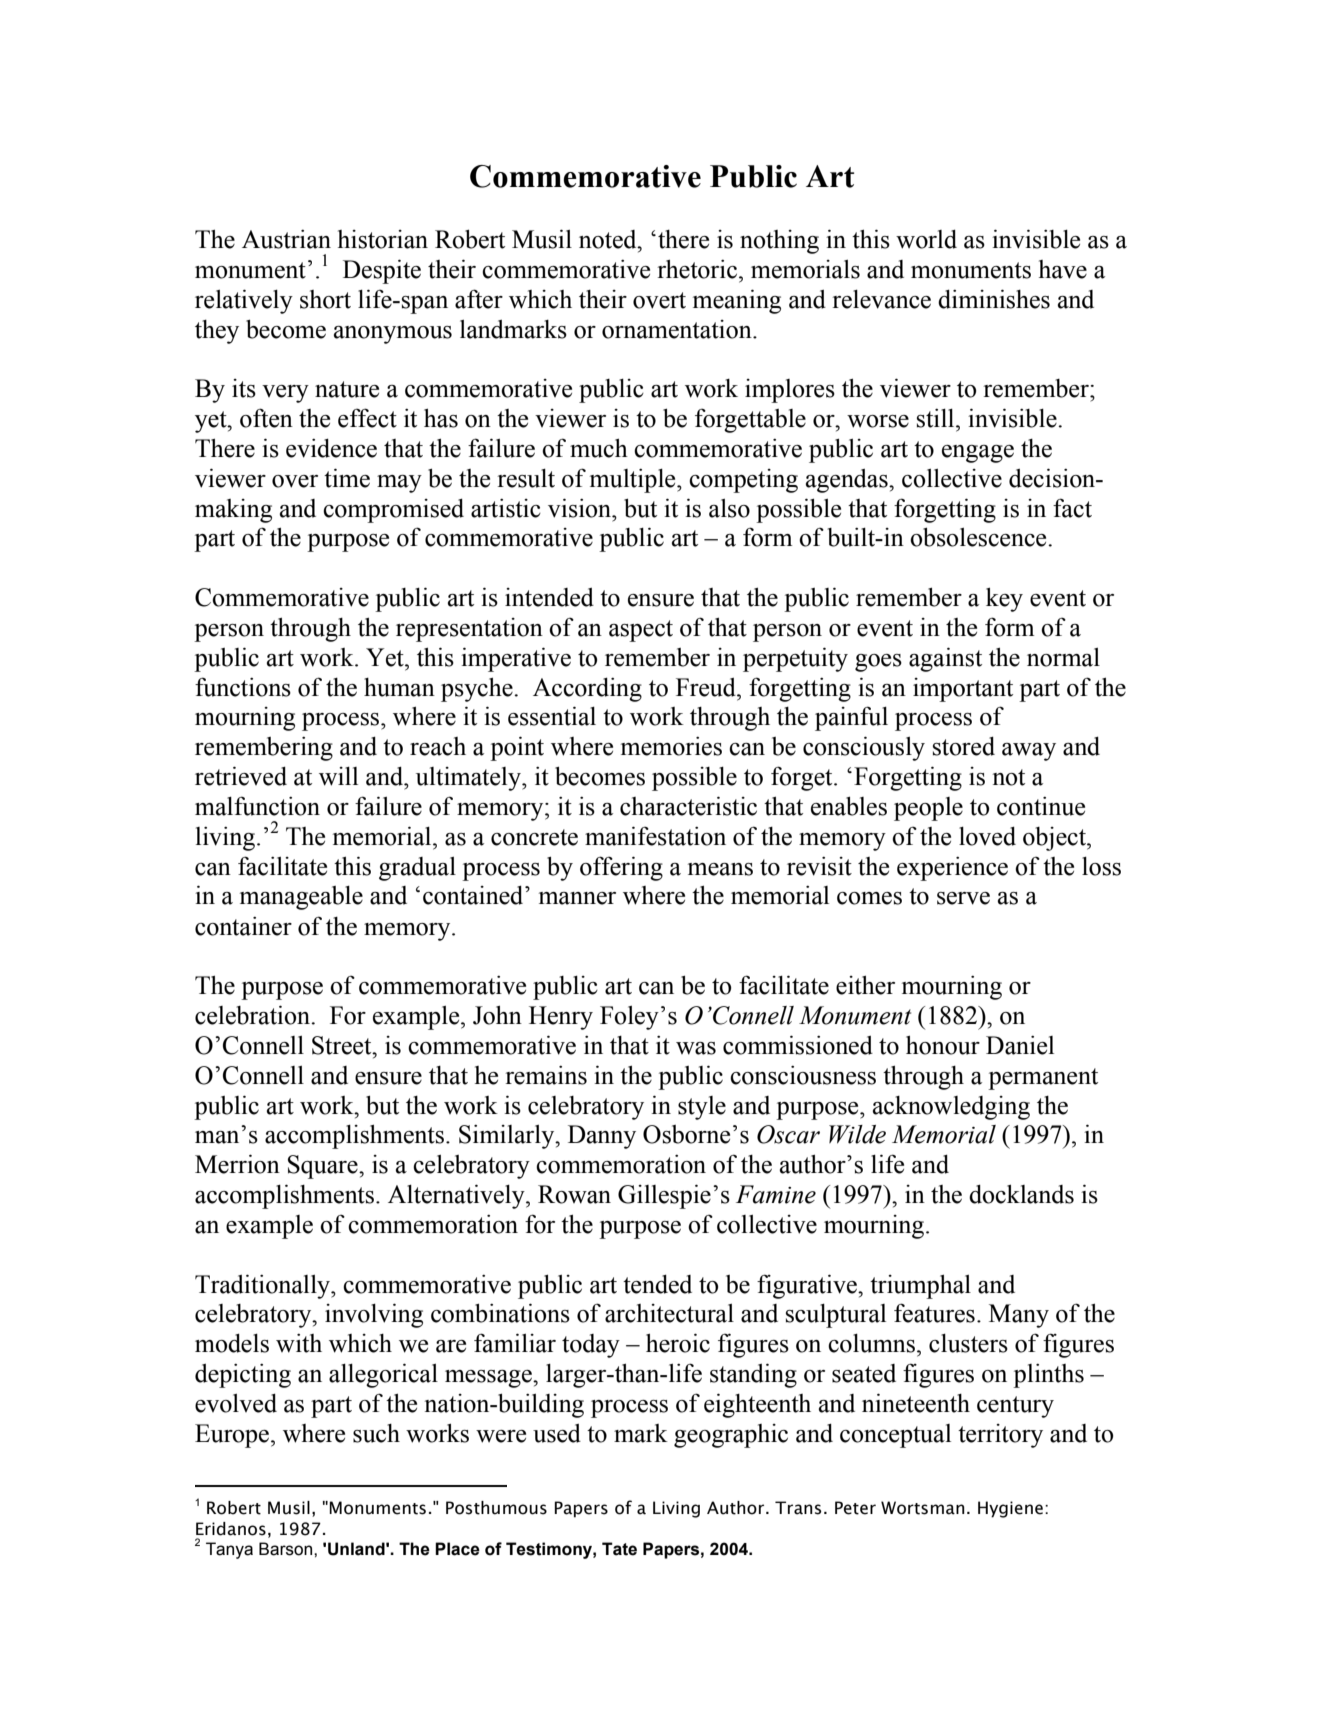 Image resolution: width=1323 pixels, height=1713 pixels. Describe the element at coordinates (920, 1286) in the page. I see `triumphal` at that location.
